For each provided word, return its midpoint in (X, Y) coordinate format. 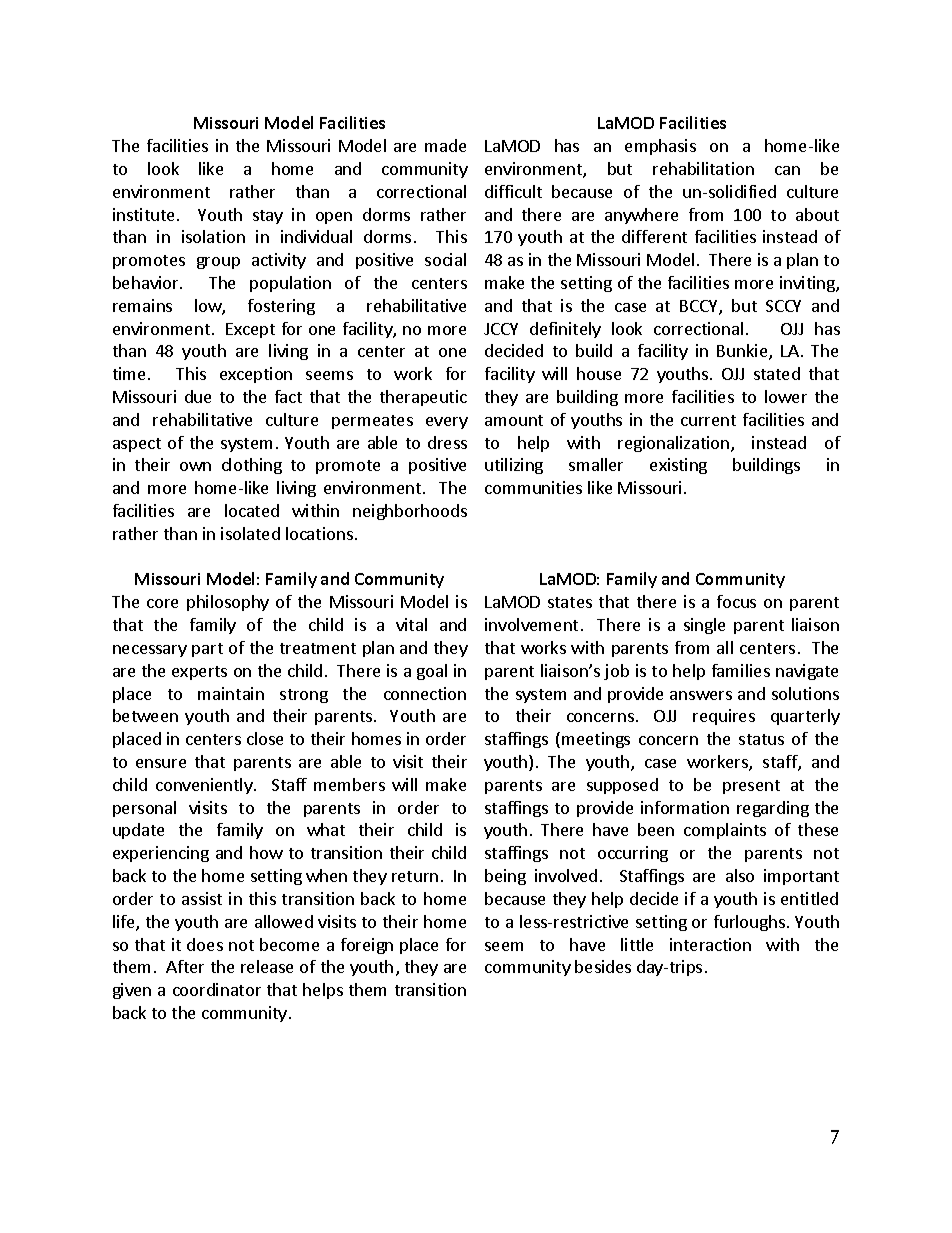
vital (411, 624)
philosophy (228, 603)
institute (143, 214)
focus (736, 601)
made (445, 145)
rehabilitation (703, 168)
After (185, 966)
